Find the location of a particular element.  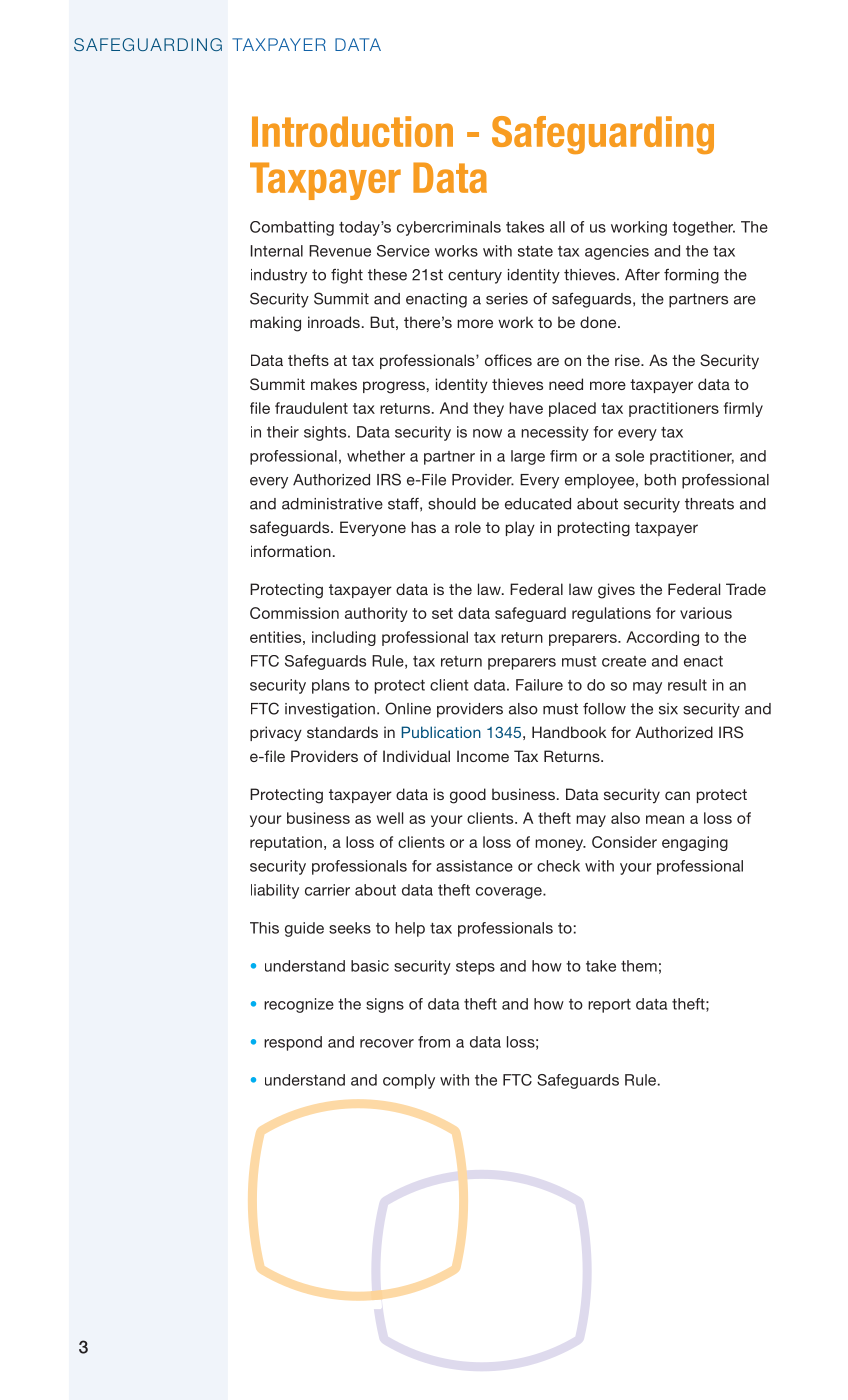

set is located at coordinates (442, 613).
